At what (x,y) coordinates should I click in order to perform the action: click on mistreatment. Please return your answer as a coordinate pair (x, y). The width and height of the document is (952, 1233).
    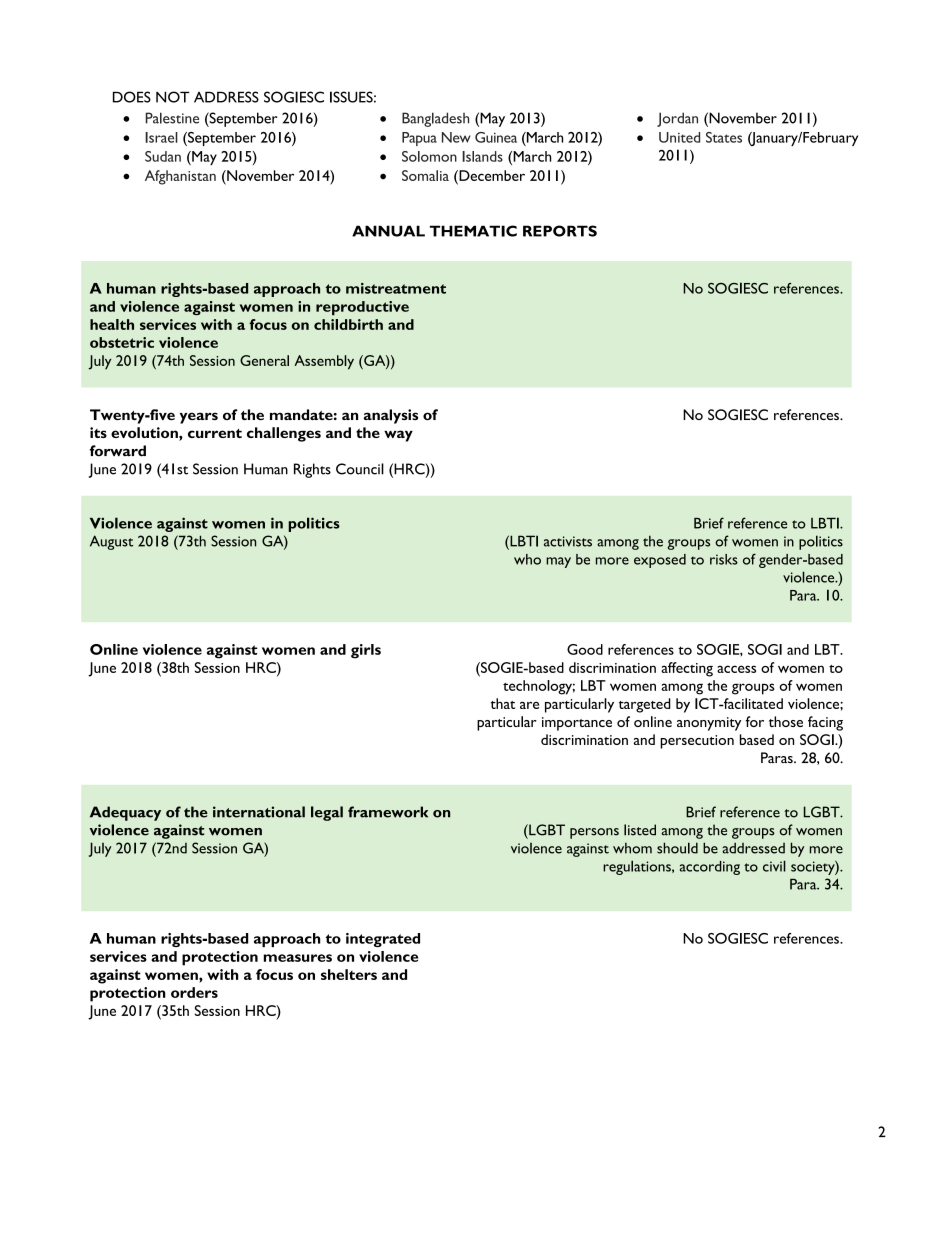
    Looking at the image, I should click on (396, 288).
